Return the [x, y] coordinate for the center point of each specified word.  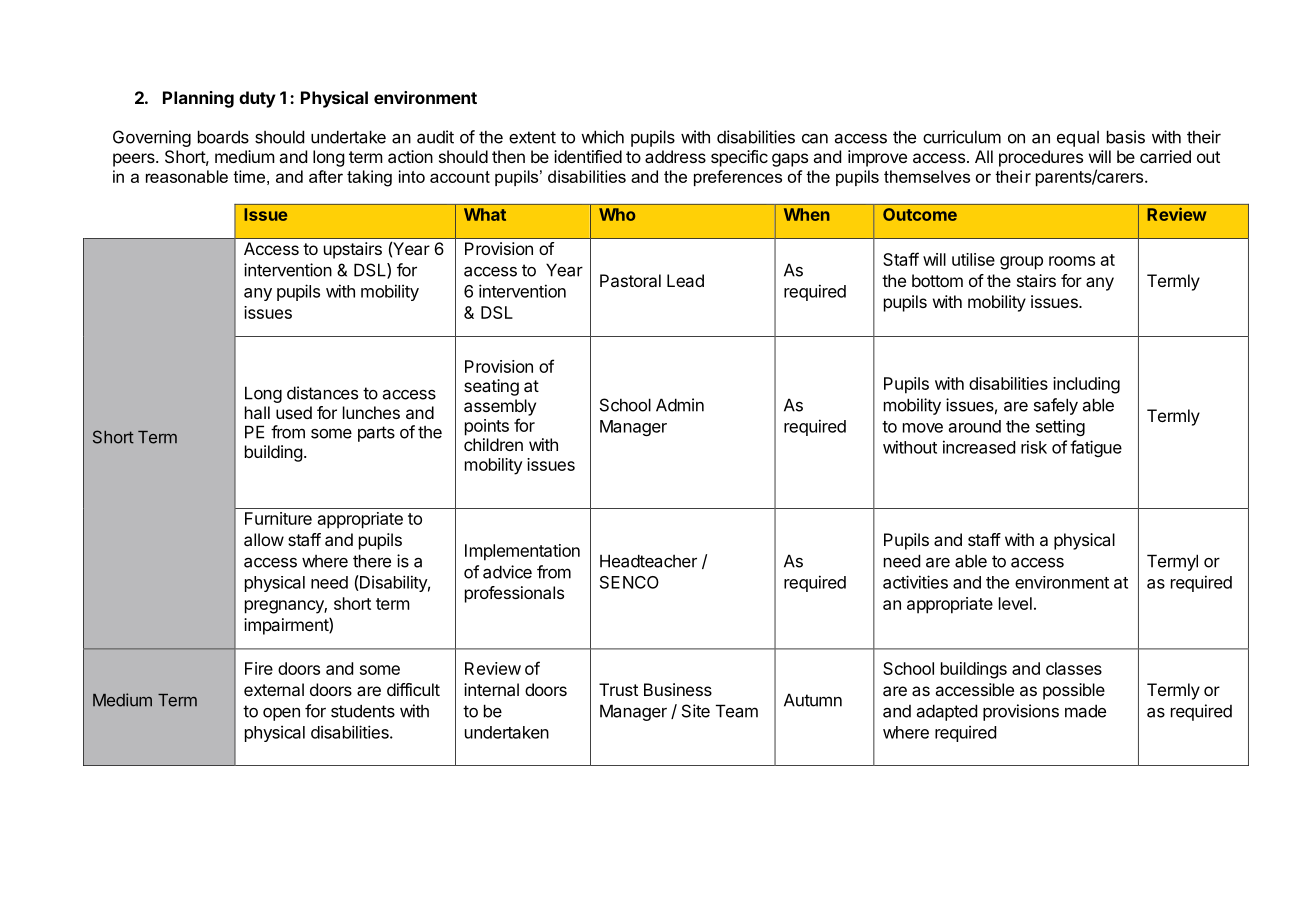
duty [257, 99]
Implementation [522, 552]
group [1021, 263]
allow [264, 539]
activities [915, 582]
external [274, 689]
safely [1056, 406]
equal [1078, 139]
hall [257, 412]
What [485, 214]
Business [678, 689]
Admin [680, 405]
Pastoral [630, 280]
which [602, 137]
